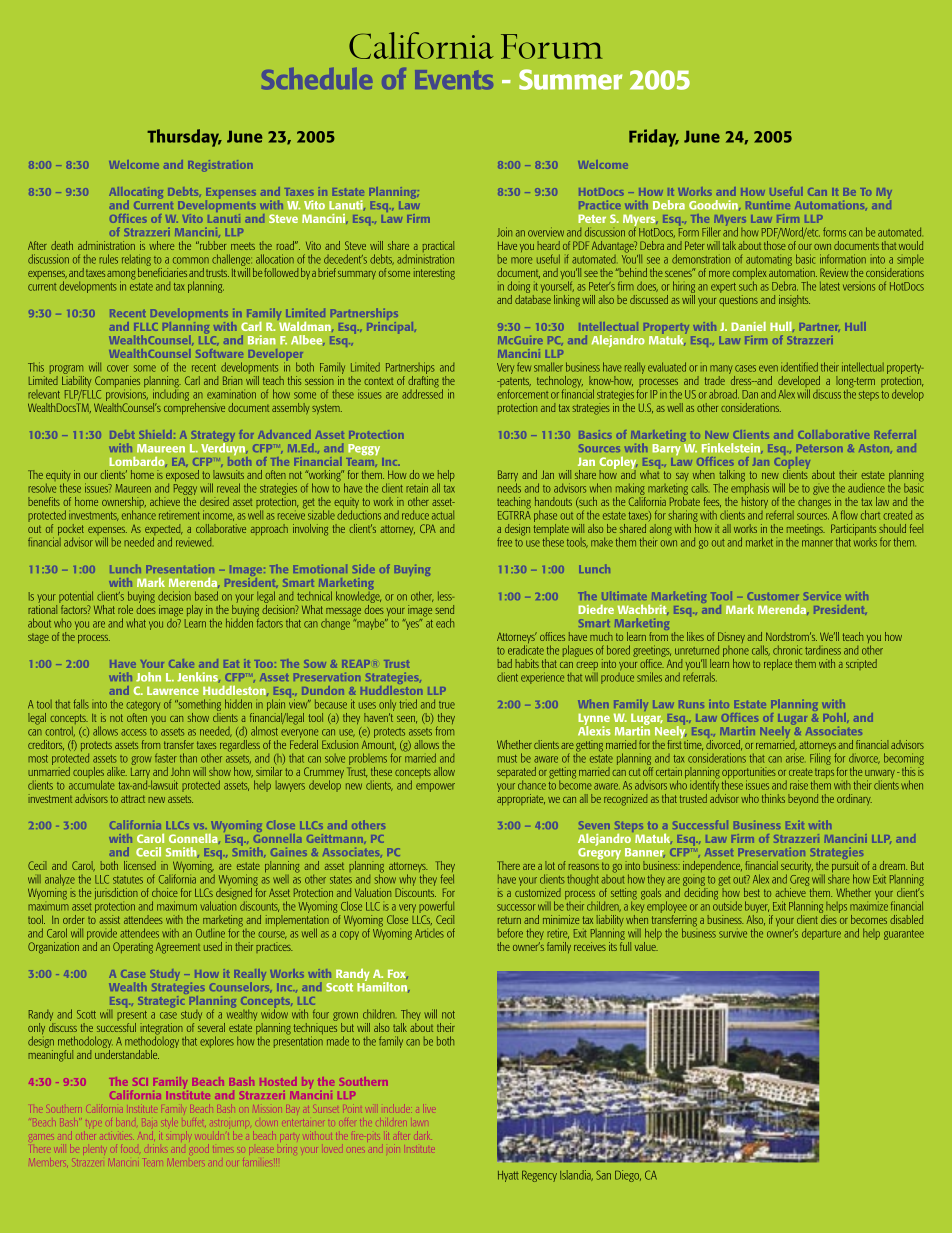  What do you see at coordinates (133, 799) in the screenshot?
I see `attract` at bounding box center [133, 799].
